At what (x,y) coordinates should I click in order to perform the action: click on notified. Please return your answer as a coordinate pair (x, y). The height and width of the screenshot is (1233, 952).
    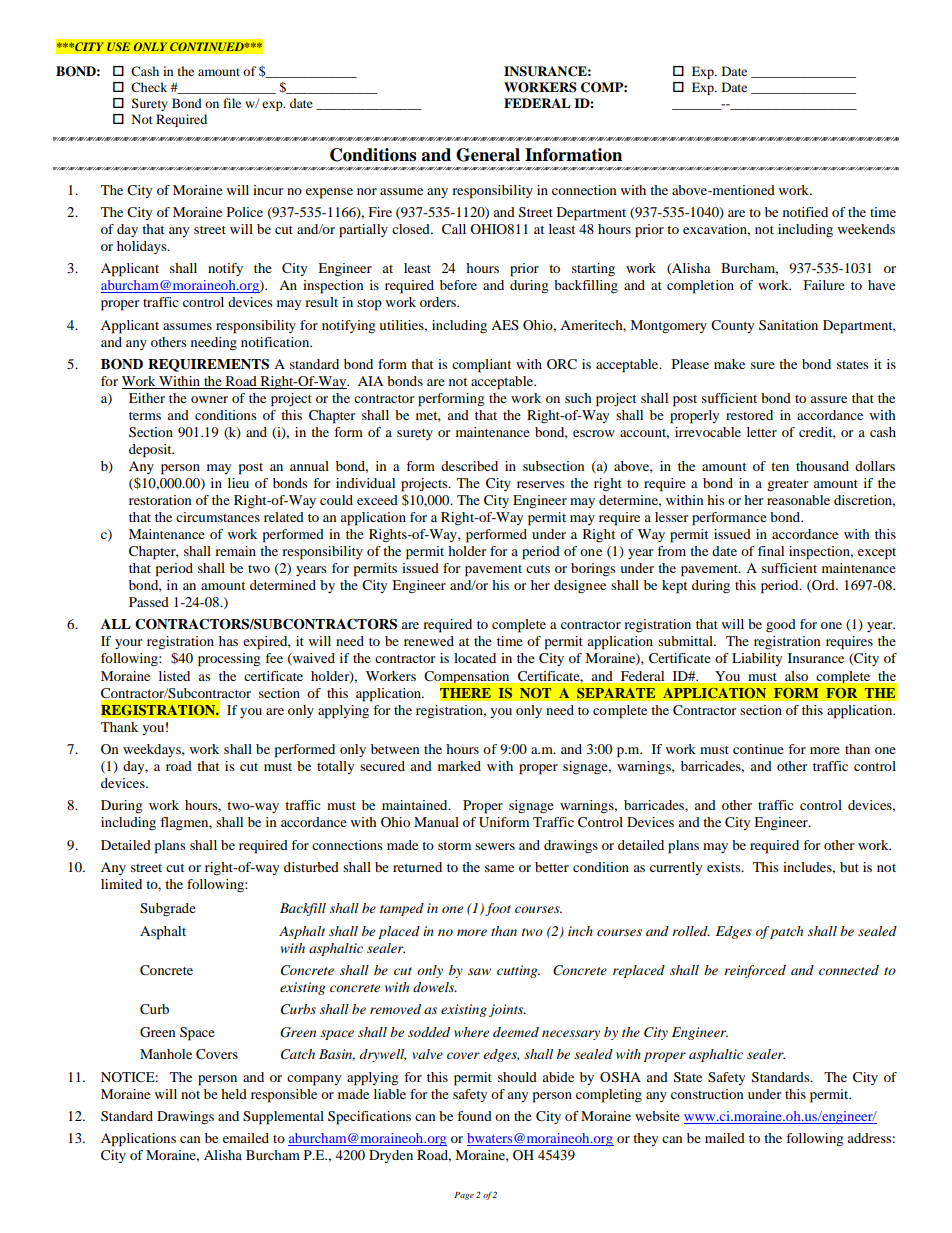
    Looking at the image, I should click on (805, 212).
